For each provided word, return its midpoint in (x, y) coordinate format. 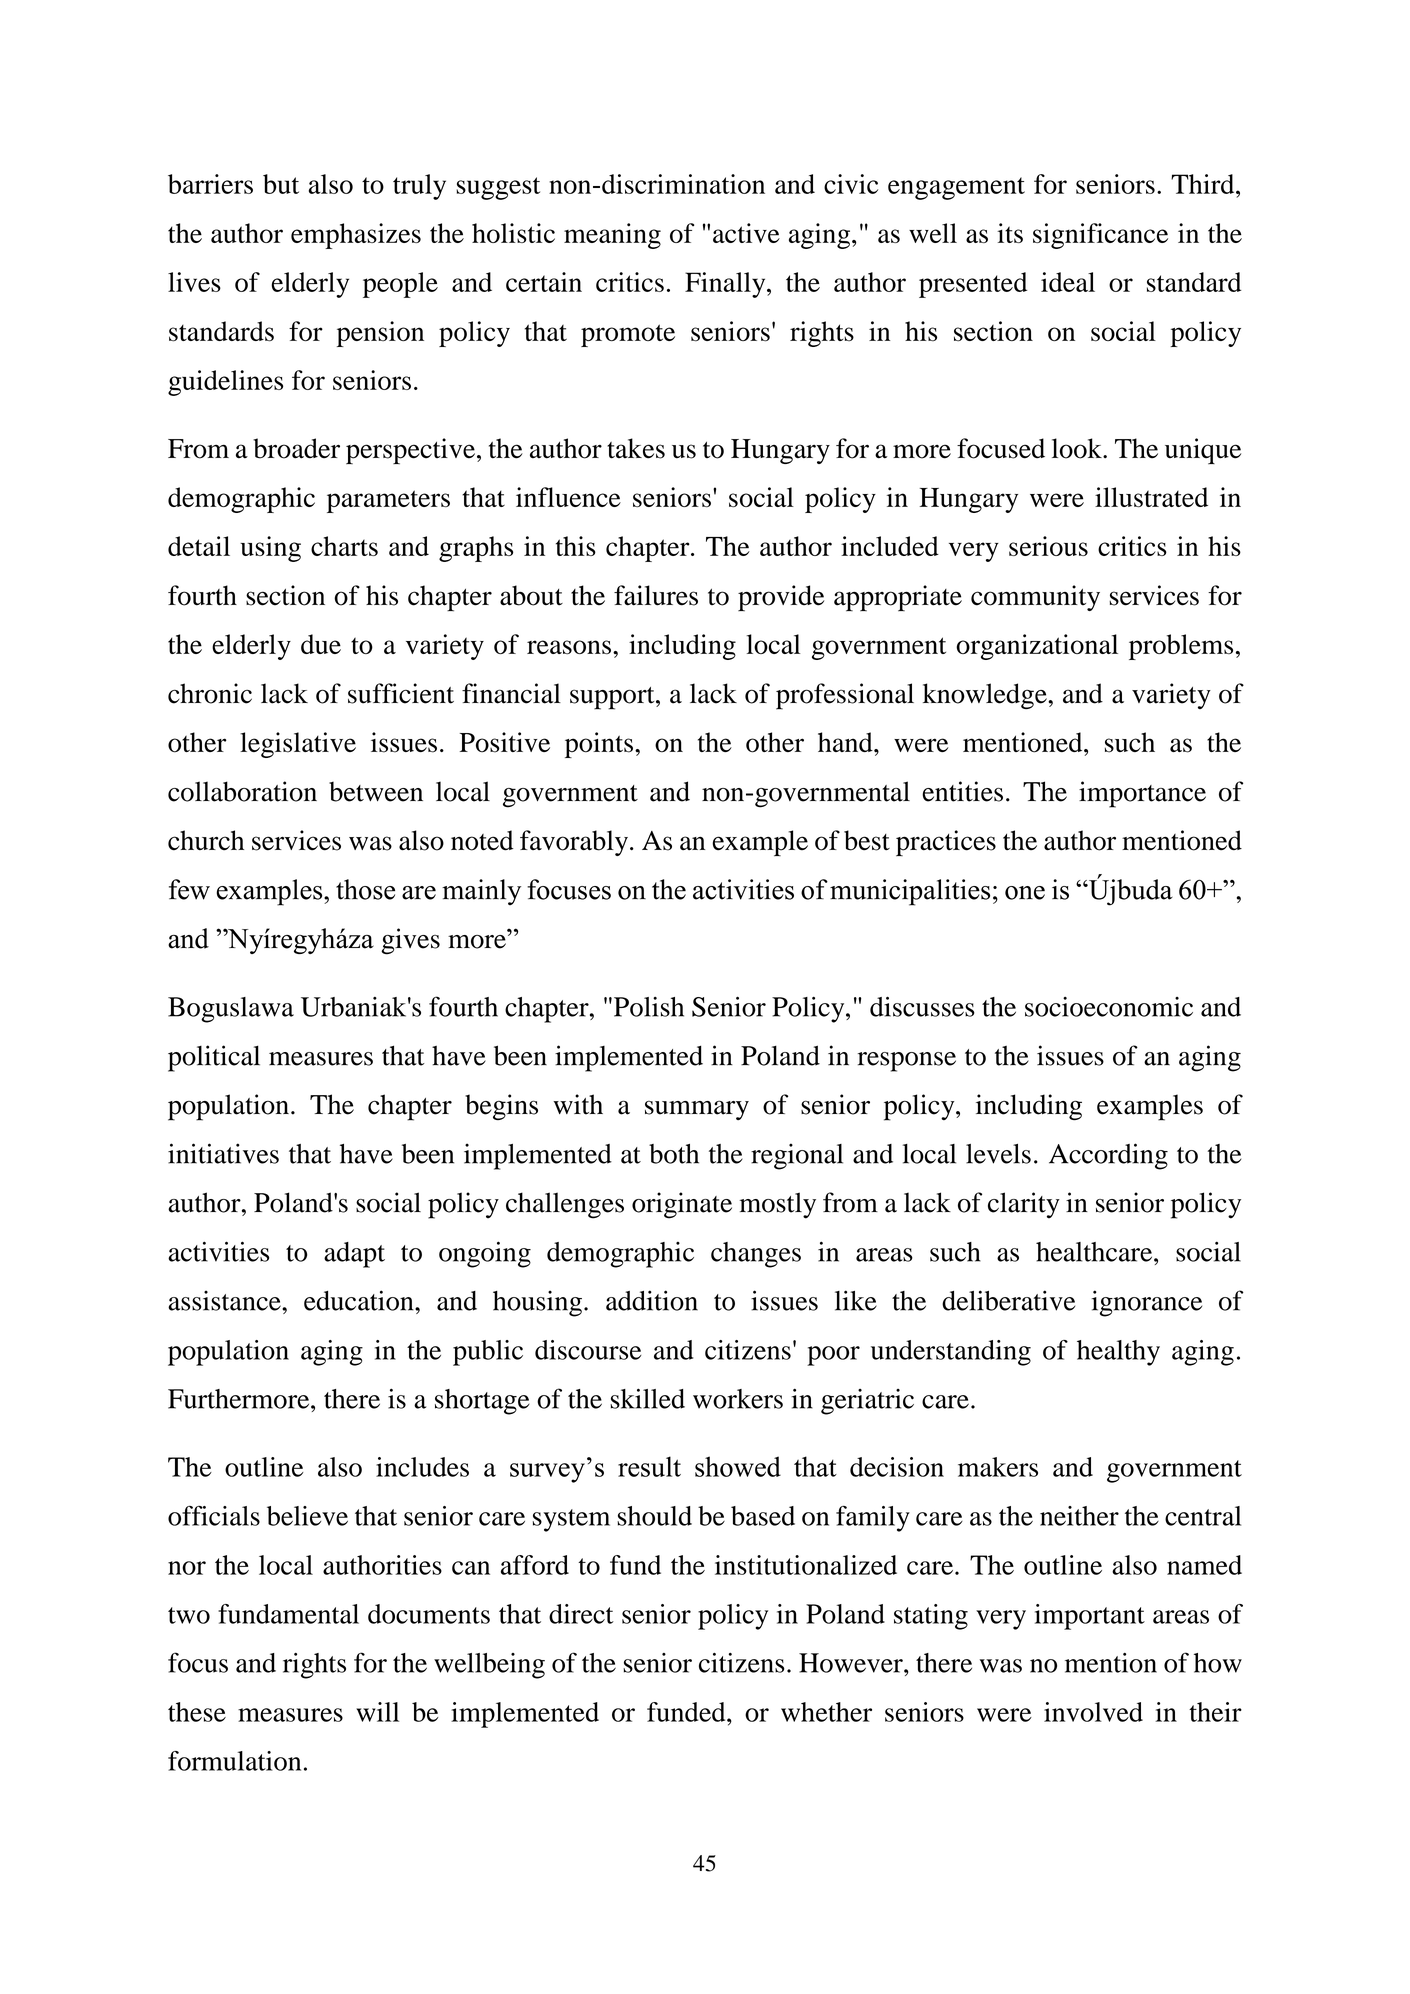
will (377, 1712)
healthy (1118, 1353)
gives (410, 941)
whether (826, 1712)
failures (656, 595)
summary (697, 1110)
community (1035, 598)
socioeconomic (1109, 1007)
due (321, 644)
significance (1100, 236)
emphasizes (356, 236)
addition (652, 1300)
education (360, 1300)
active (746, 233)
